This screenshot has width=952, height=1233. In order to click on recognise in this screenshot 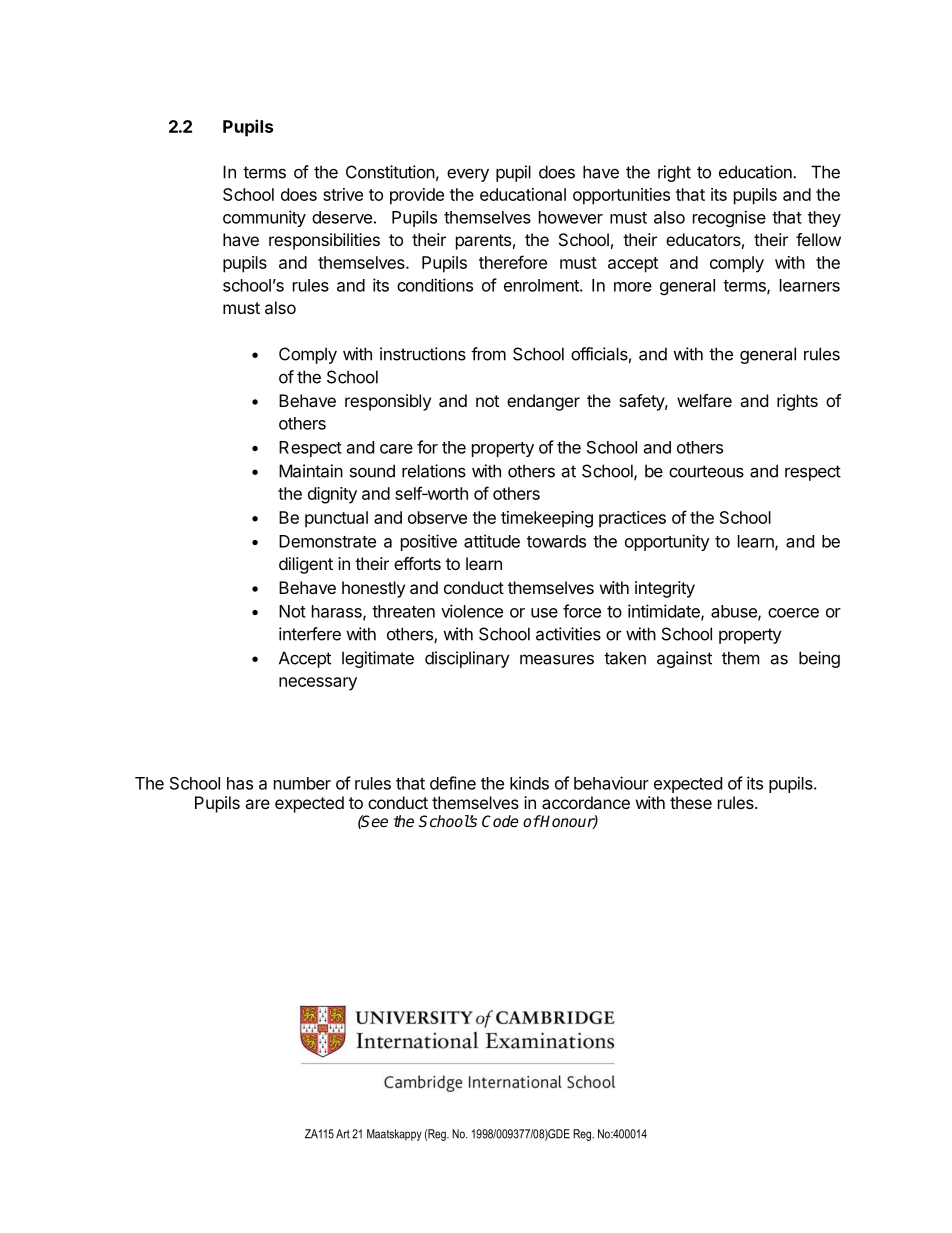, I will do `click(729, 218)`.
